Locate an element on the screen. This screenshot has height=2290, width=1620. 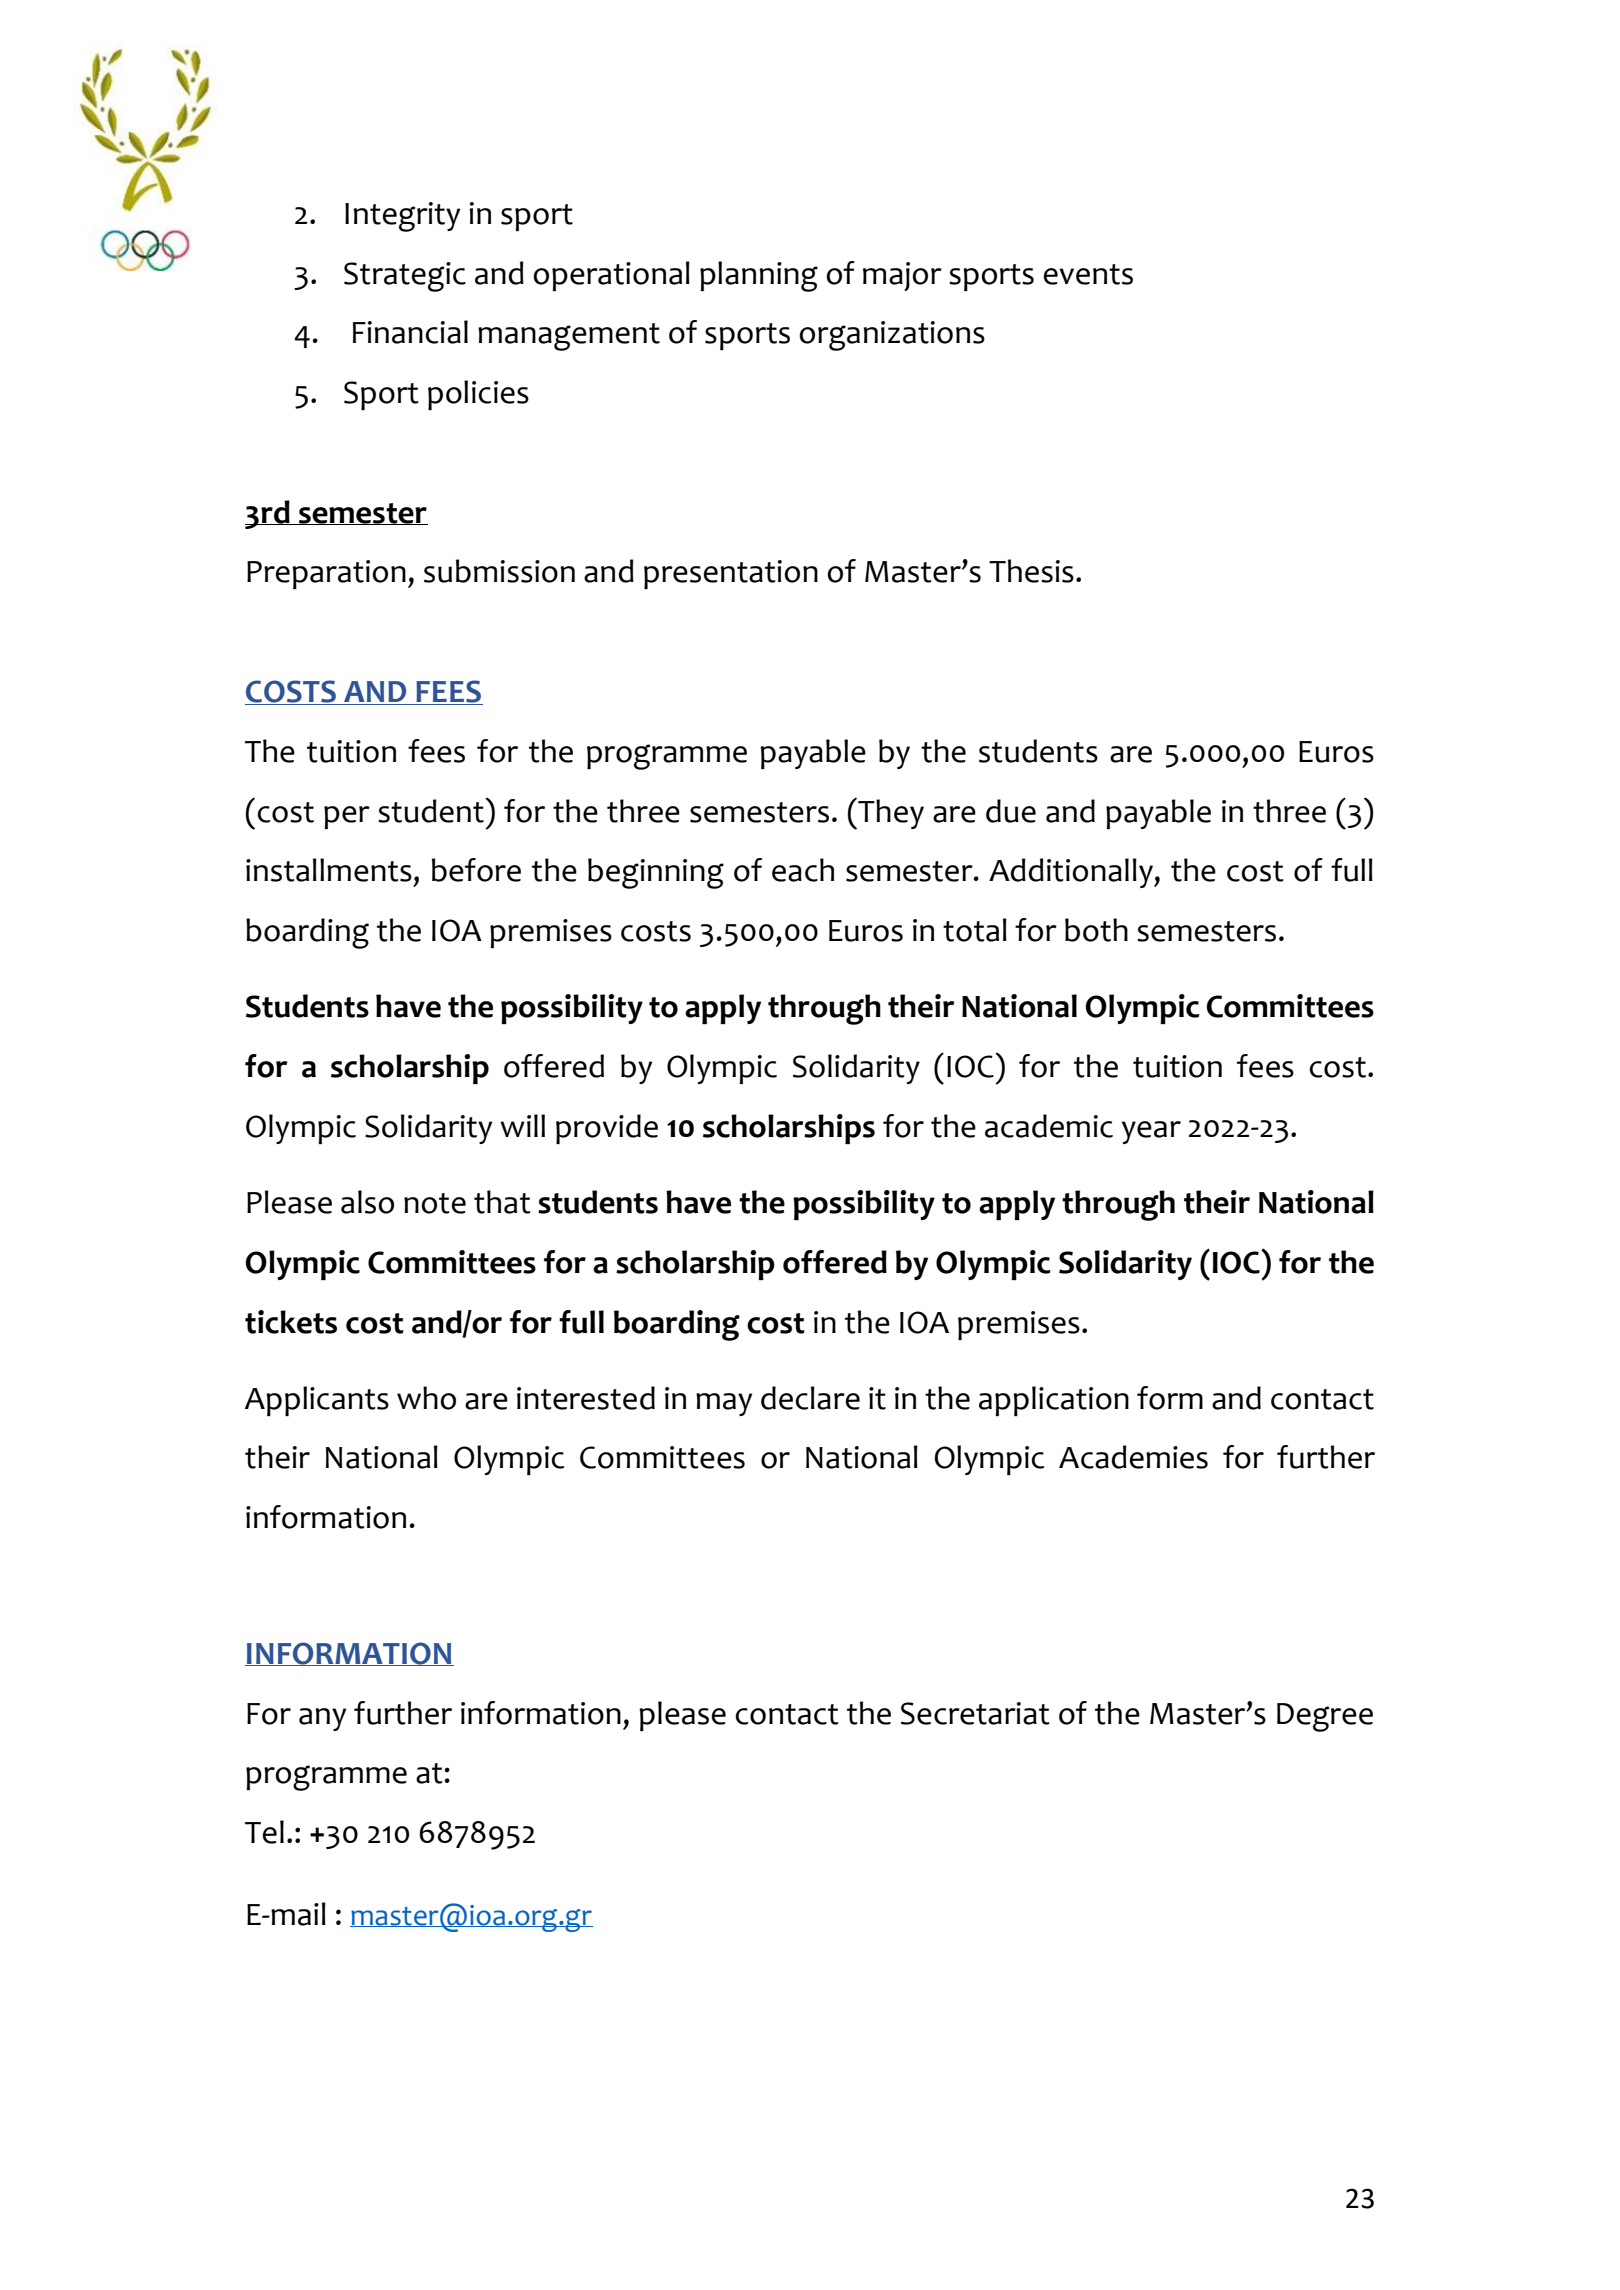
year is located at coordinates (1151, 1132).
